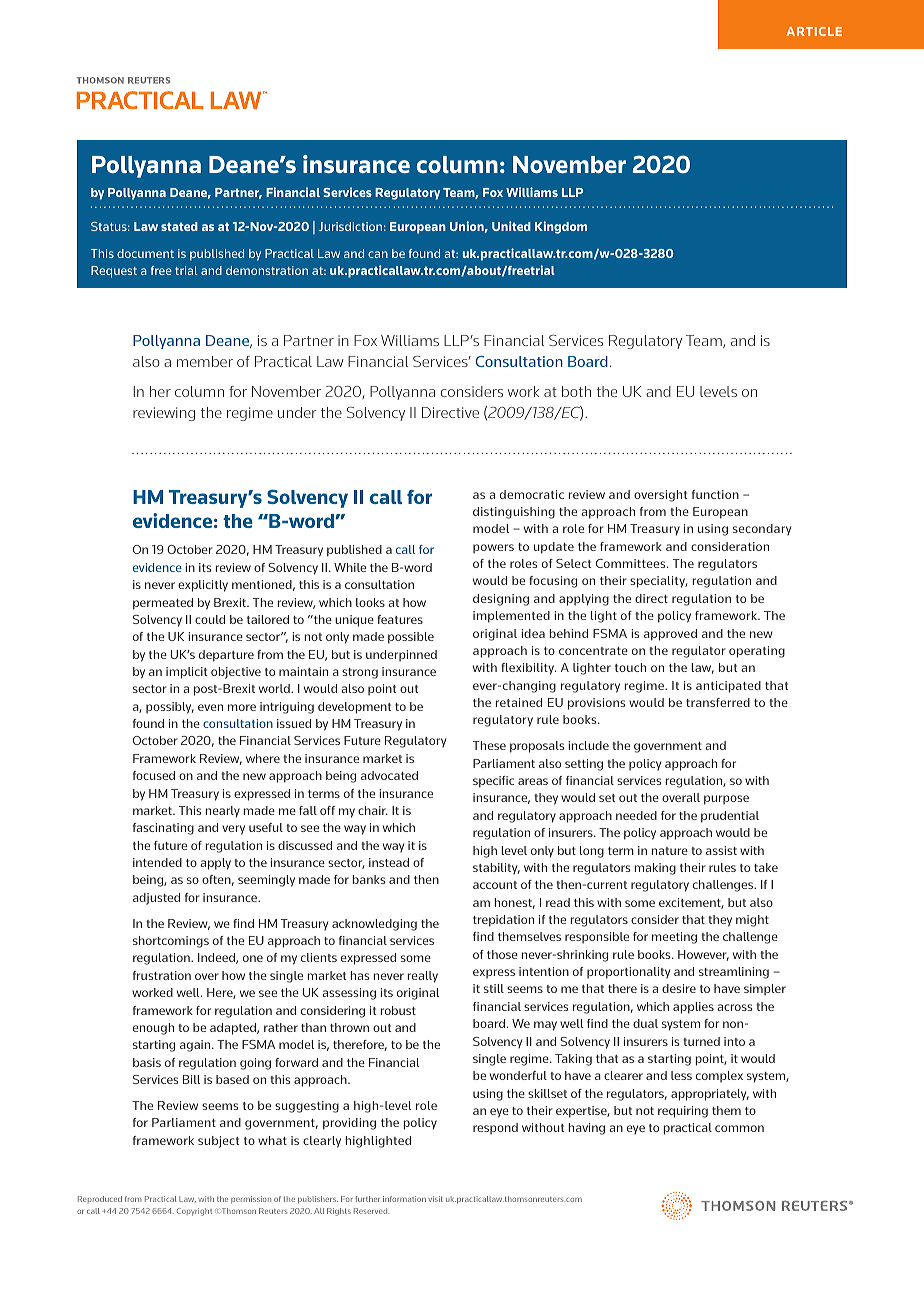  Describe the element at coordinates (210, 619) in the screenshot. I see `could` at that location.
